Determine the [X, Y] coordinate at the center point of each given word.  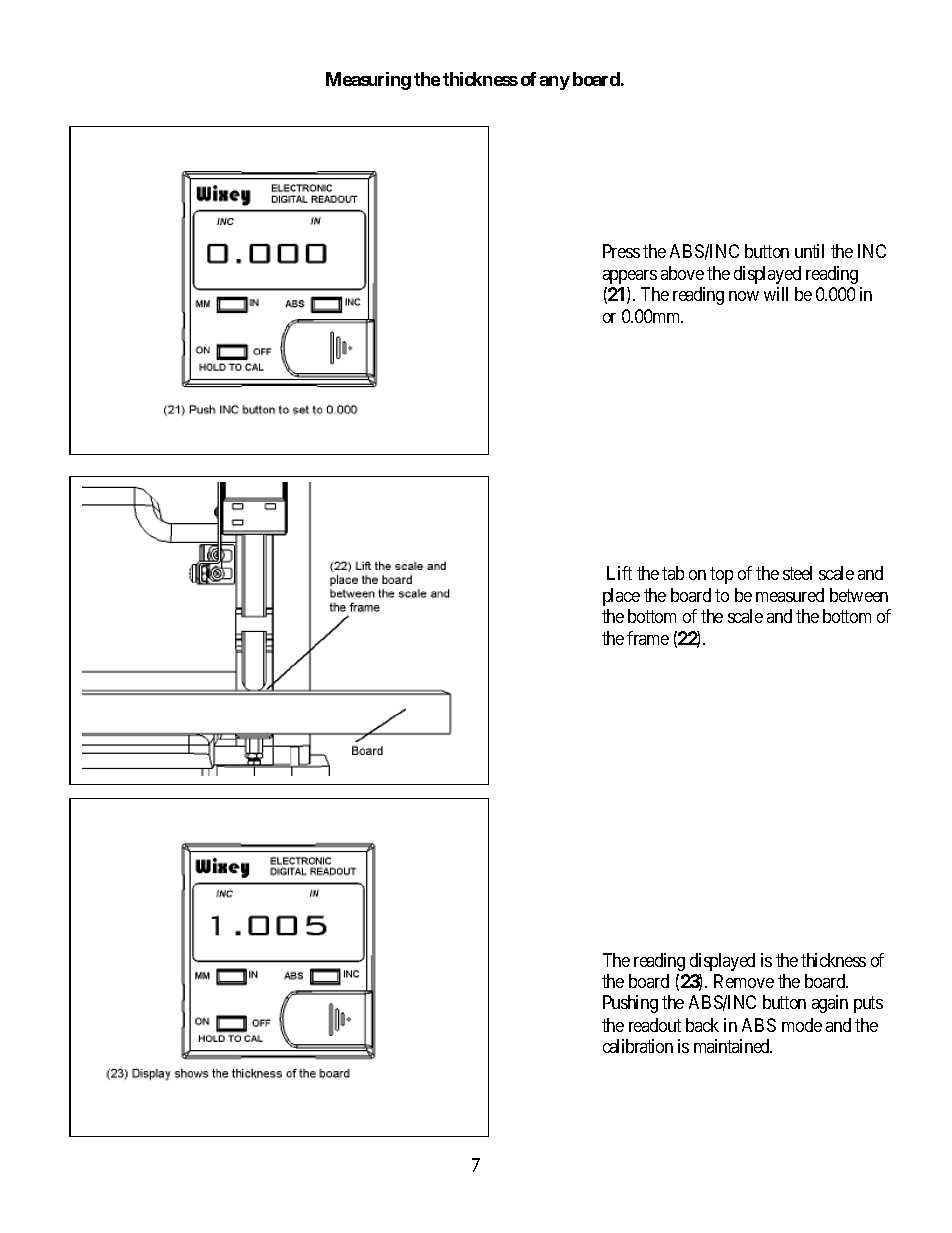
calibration [638, 1046]
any [555, 83]
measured [790, 595]
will [776, 294]
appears [630, 277]
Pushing [630, 1004]
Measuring [368, 81]
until [809, 251]
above [682, 273]
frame [648, 638]
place [621, 597]
